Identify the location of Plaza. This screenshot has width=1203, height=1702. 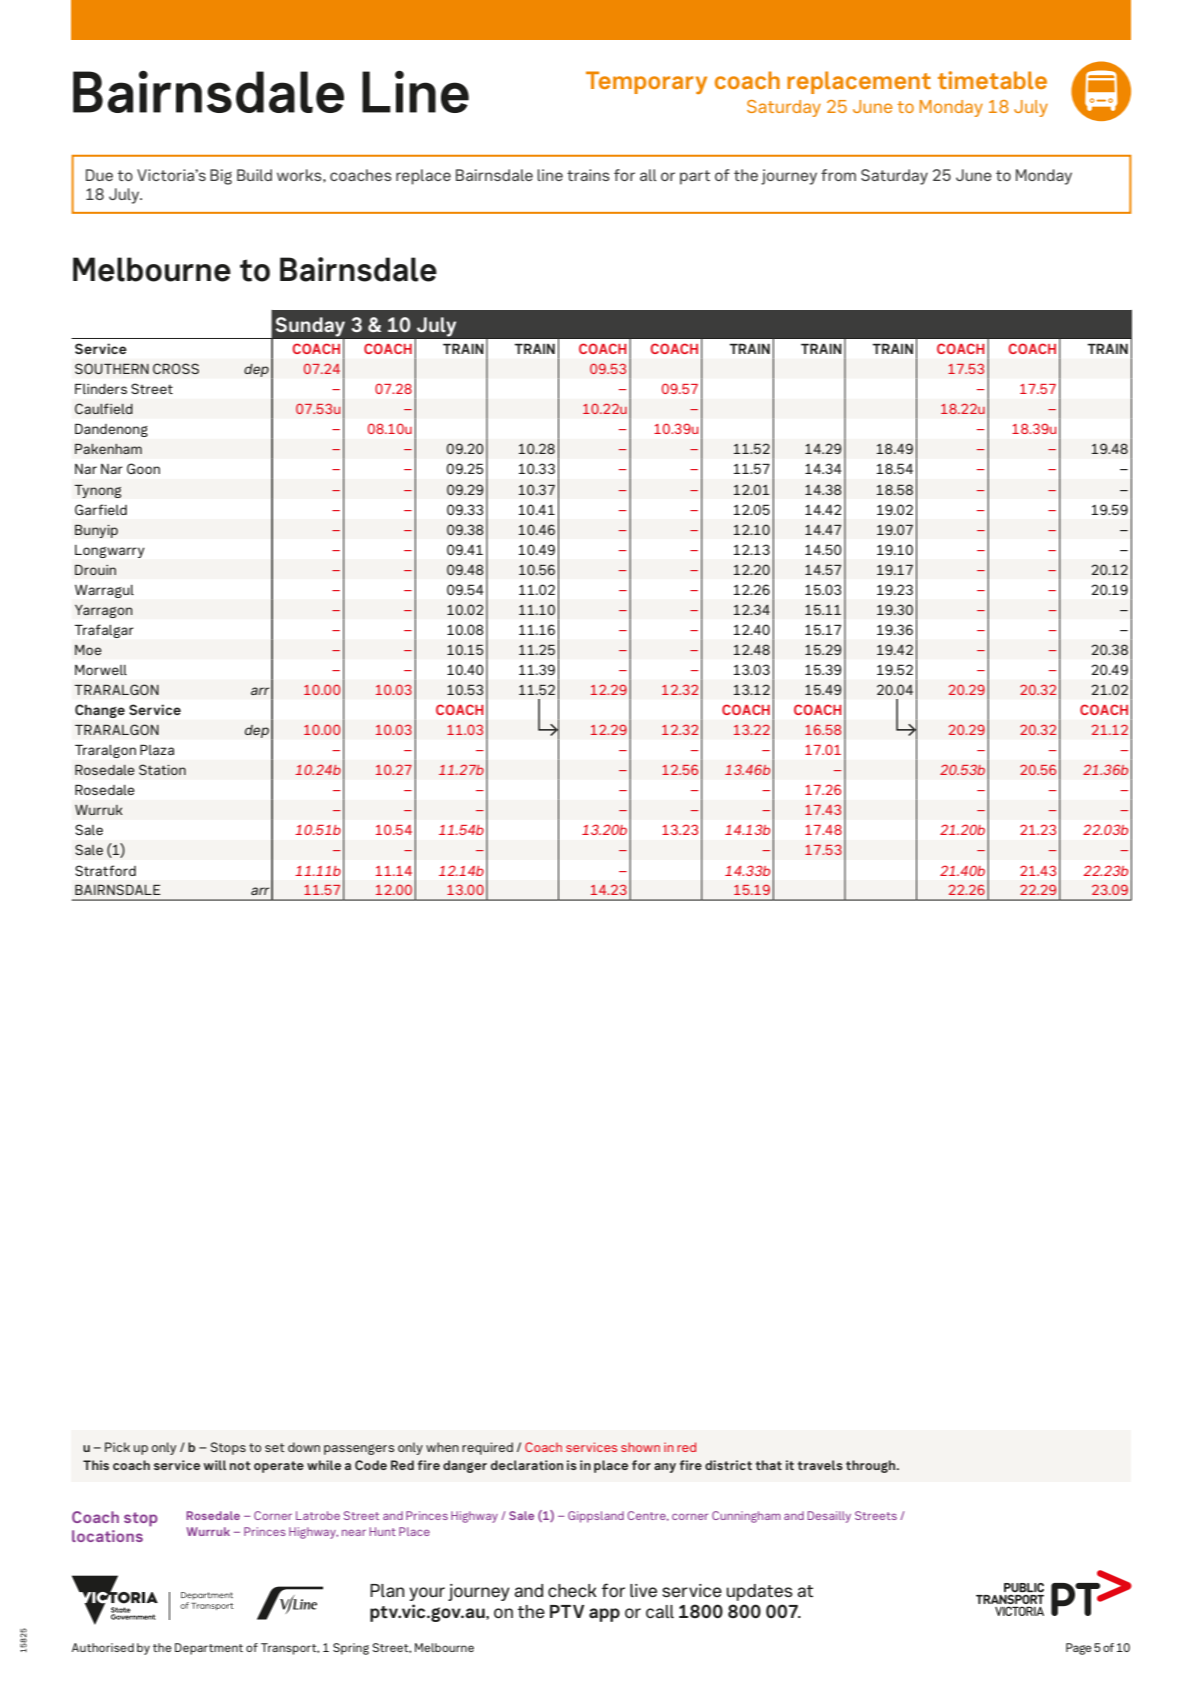
(157, 749).
